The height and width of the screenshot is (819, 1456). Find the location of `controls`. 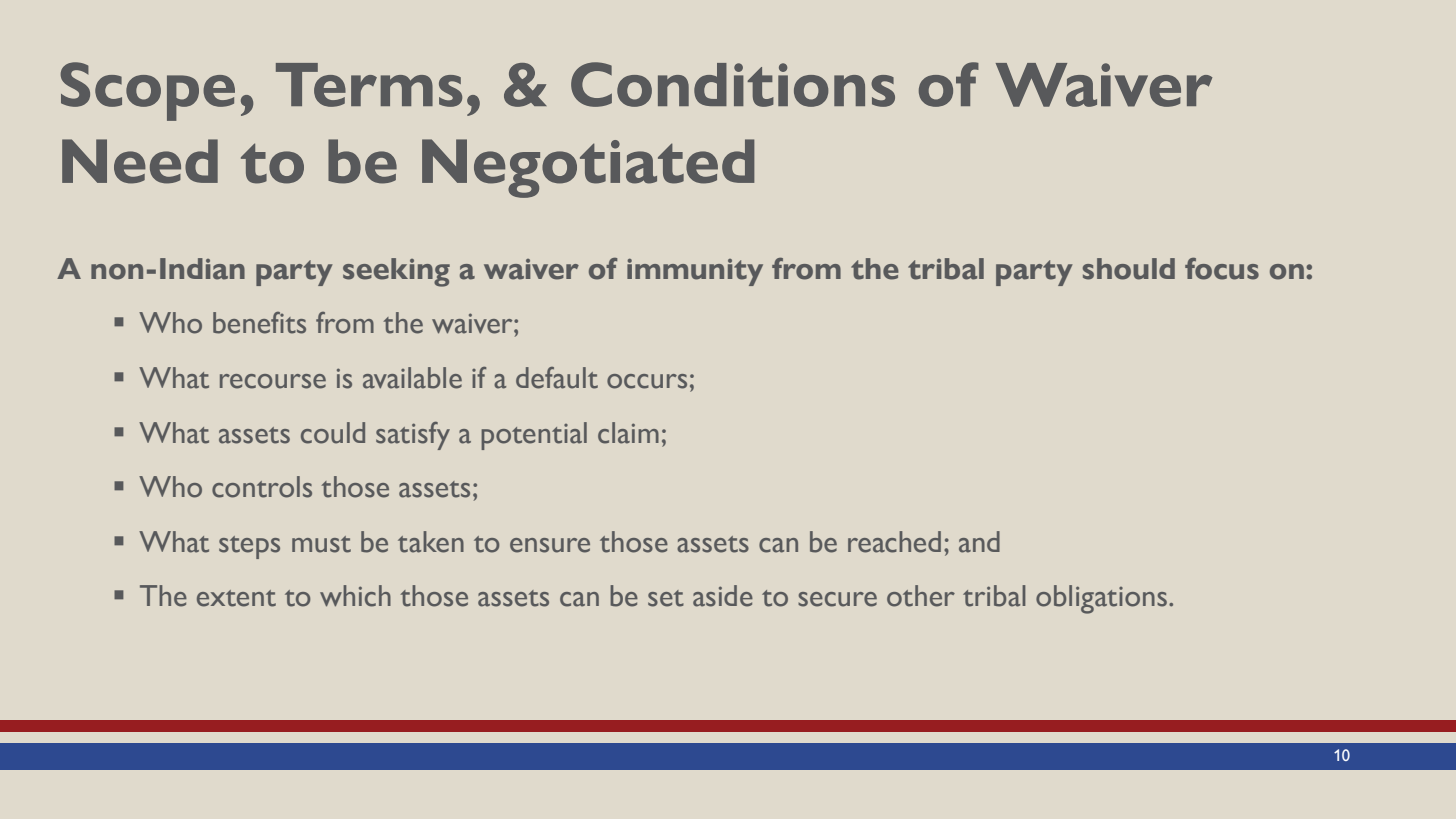

controls is located at coordinates (262, 487).
